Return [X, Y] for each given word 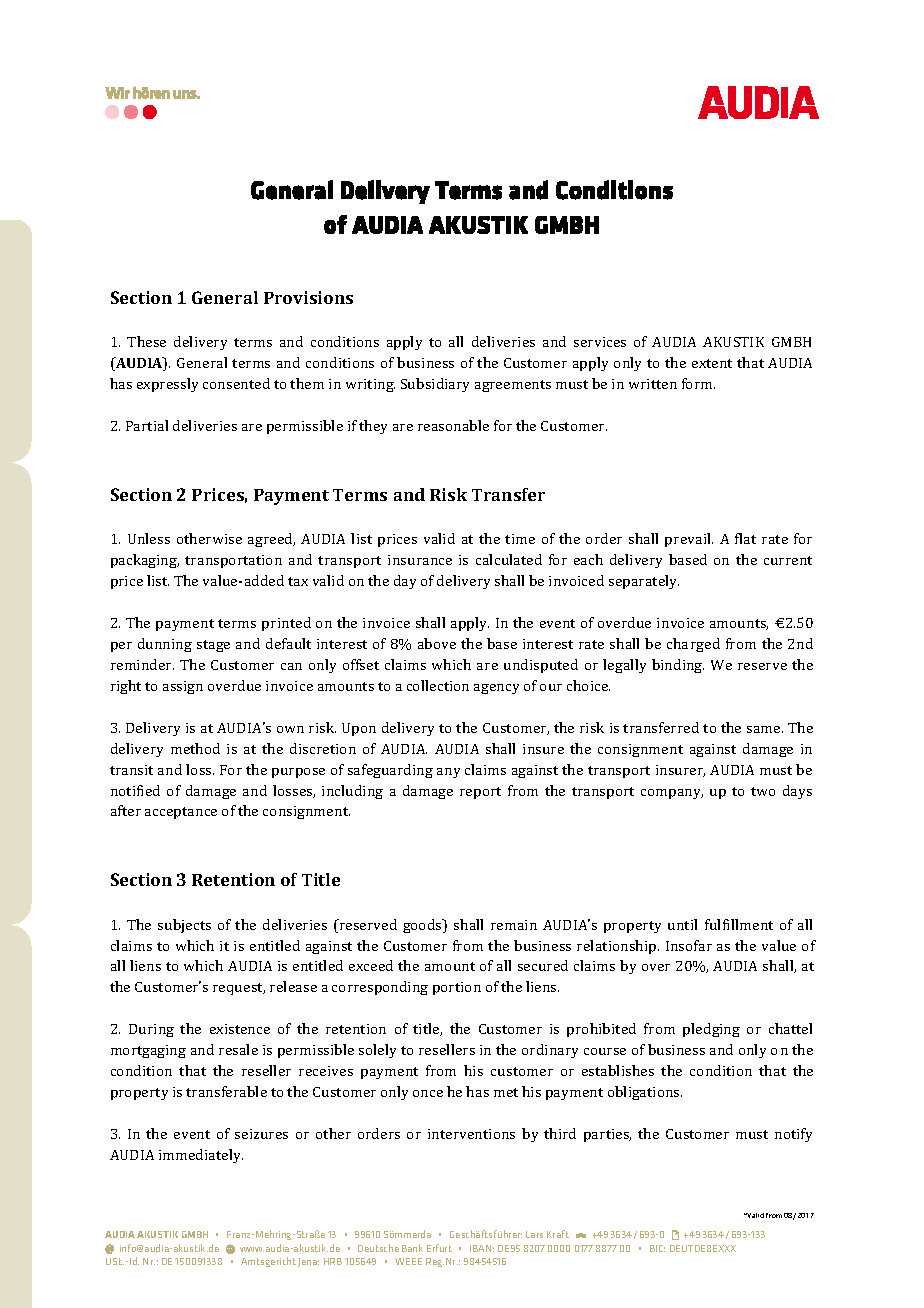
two [763, 791]
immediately [201, 1156]
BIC [657, 1248]
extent [712, 363]
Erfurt [439, 1248]
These [146, 341]
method [195, 748]
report [480, 793]
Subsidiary [435, 385]
